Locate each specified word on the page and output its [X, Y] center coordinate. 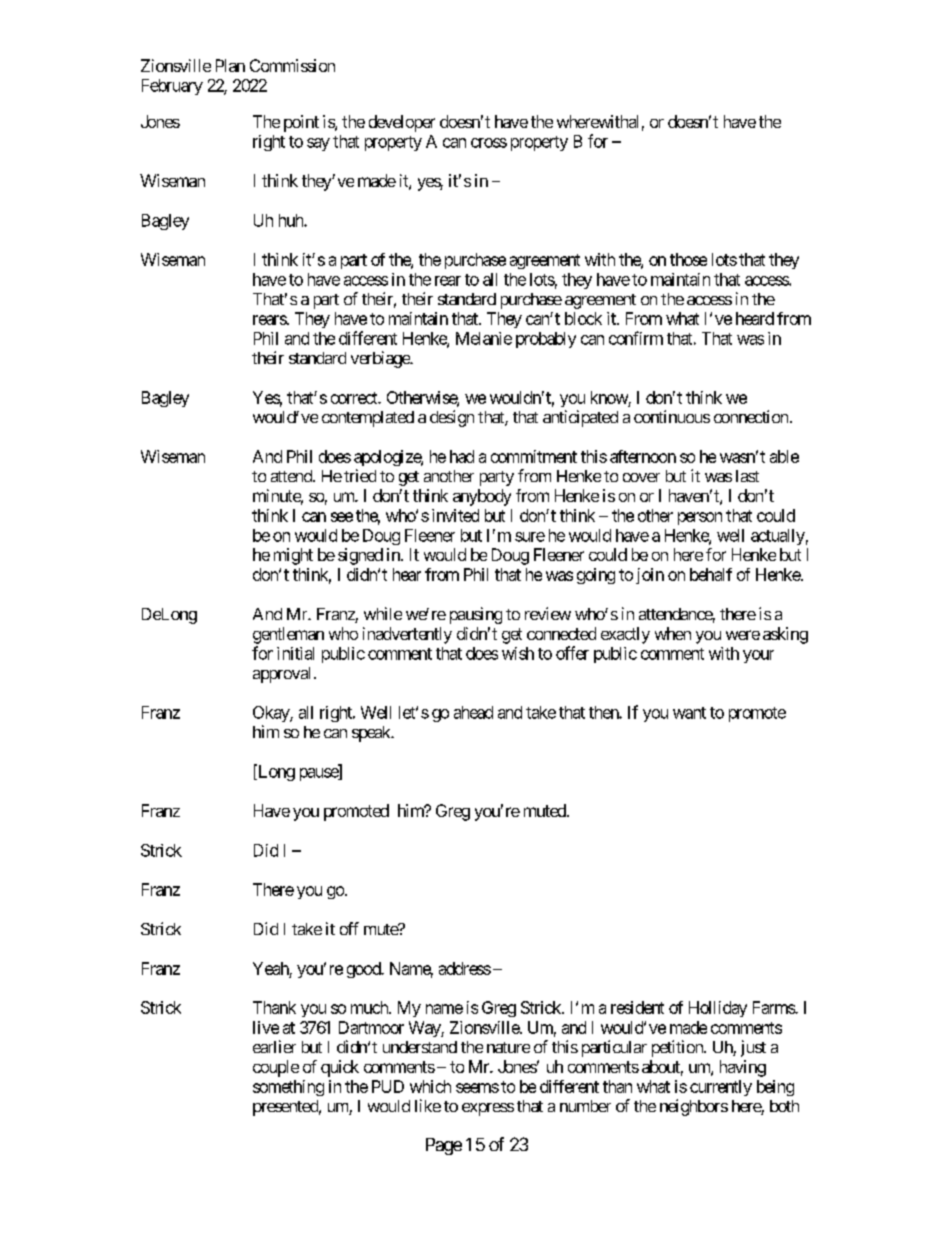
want [689, 713]
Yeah [271, 968]
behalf [711, 574]
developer [402, 123]
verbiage [381, 359]
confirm [636, 338]
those [688, 259]
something [288, 1088]
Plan [230, 65]
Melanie [484, 338]
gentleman [288, 635]
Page [444, 1146]
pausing [476, 615]
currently [721, 1088]
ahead [473, 712]
